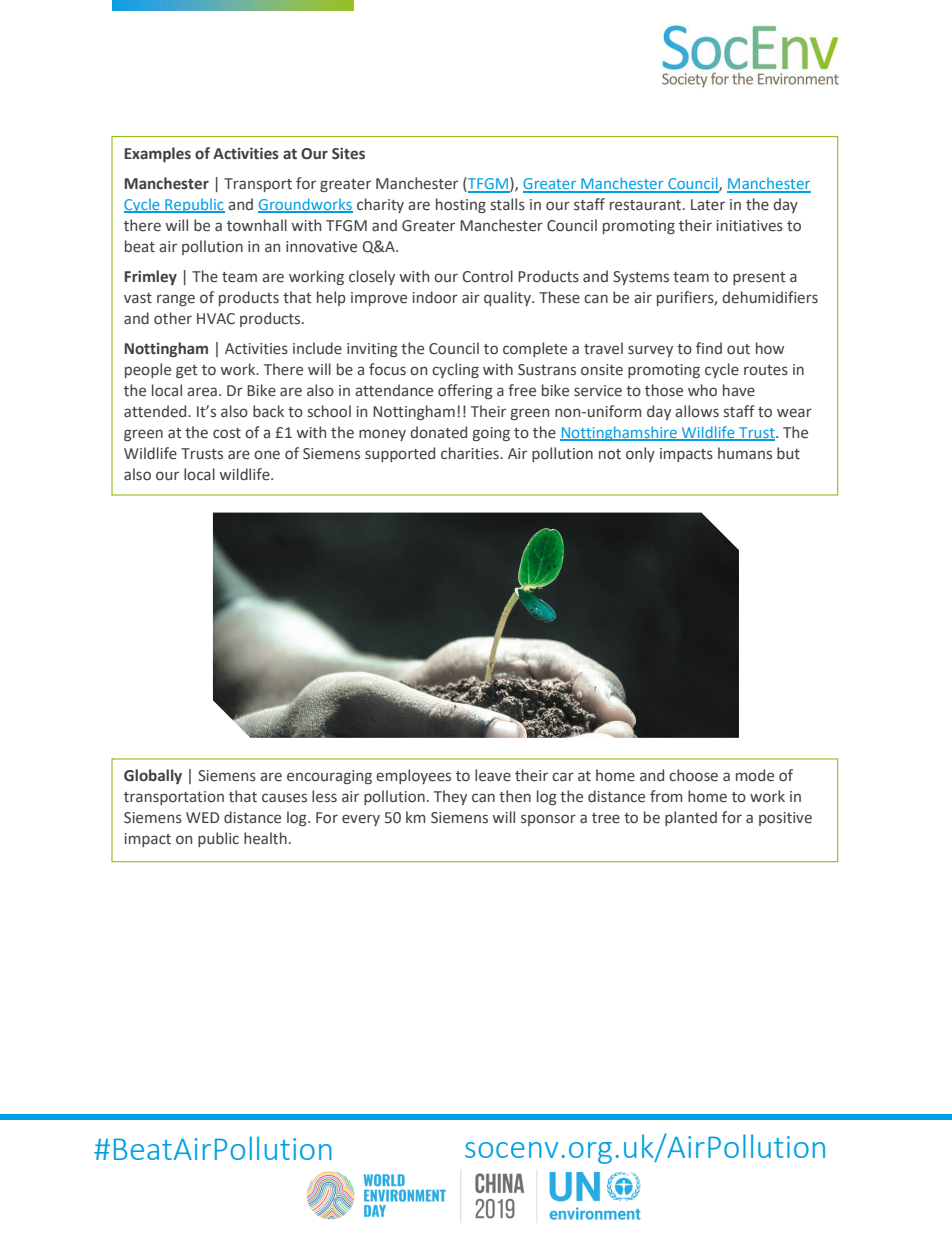  What do you see at coordinates (709, 348) in the image?
I see `find` at bounding box center [709, 348].
